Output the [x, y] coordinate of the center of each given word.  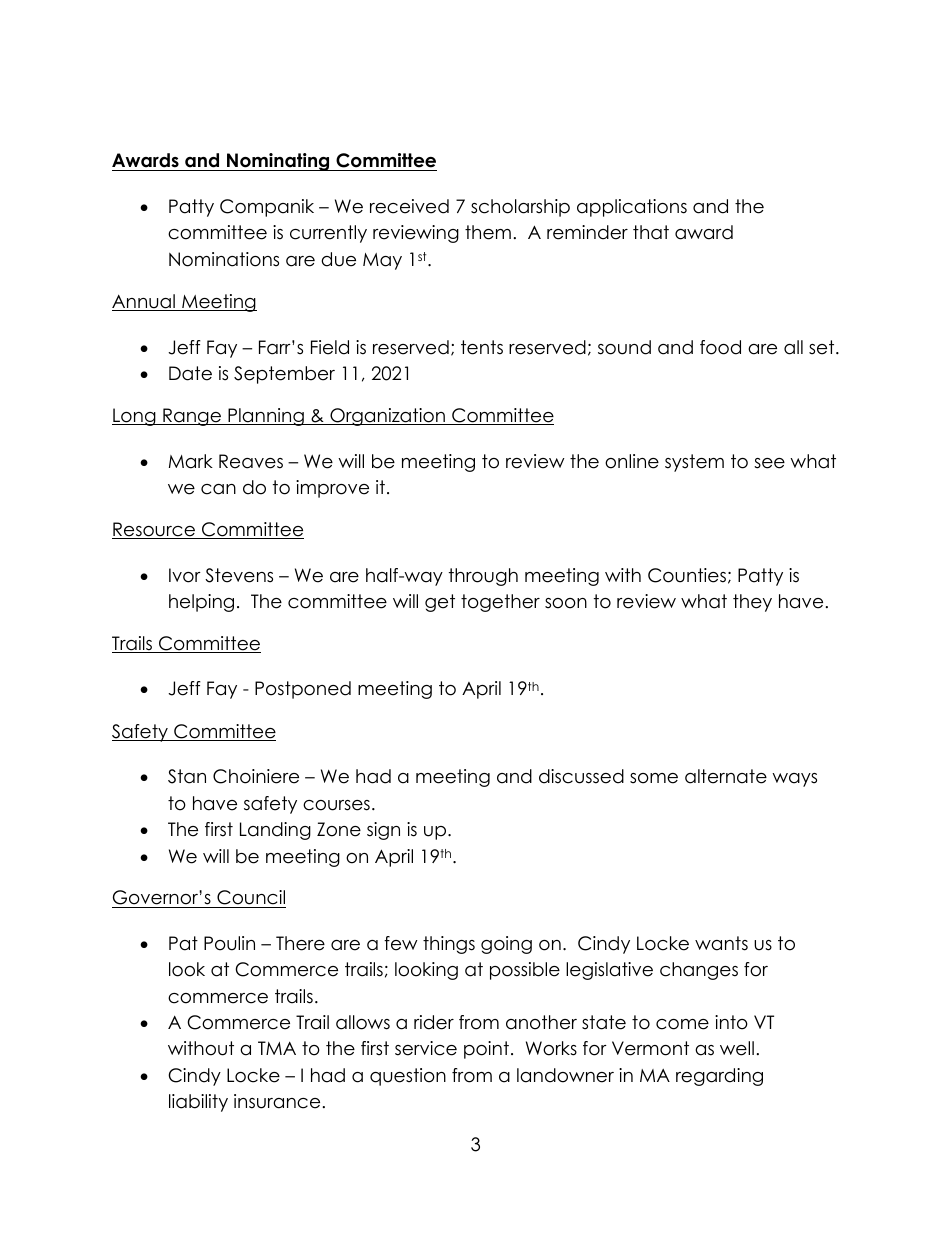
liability [198, 1103]
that [651, 232]
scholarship [520, 208]
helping [201, 603]
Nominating [278, 162]
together [500, 603]
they [752, 603]
